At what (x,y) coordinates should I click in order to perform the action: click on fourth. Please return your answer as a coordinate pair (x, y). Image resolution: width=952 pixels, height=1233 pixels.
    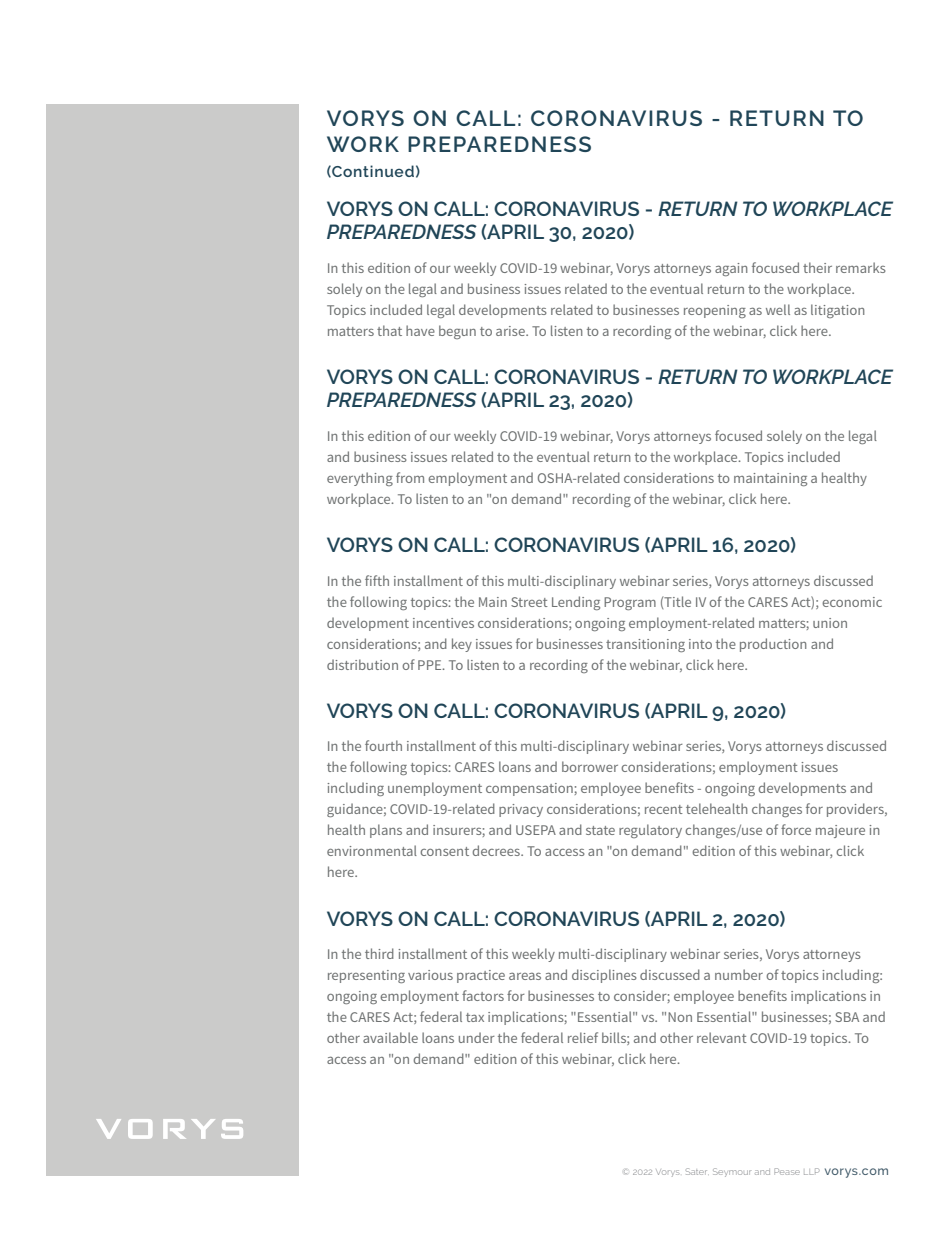
    Looking at the image, I should click on (383, 745).
